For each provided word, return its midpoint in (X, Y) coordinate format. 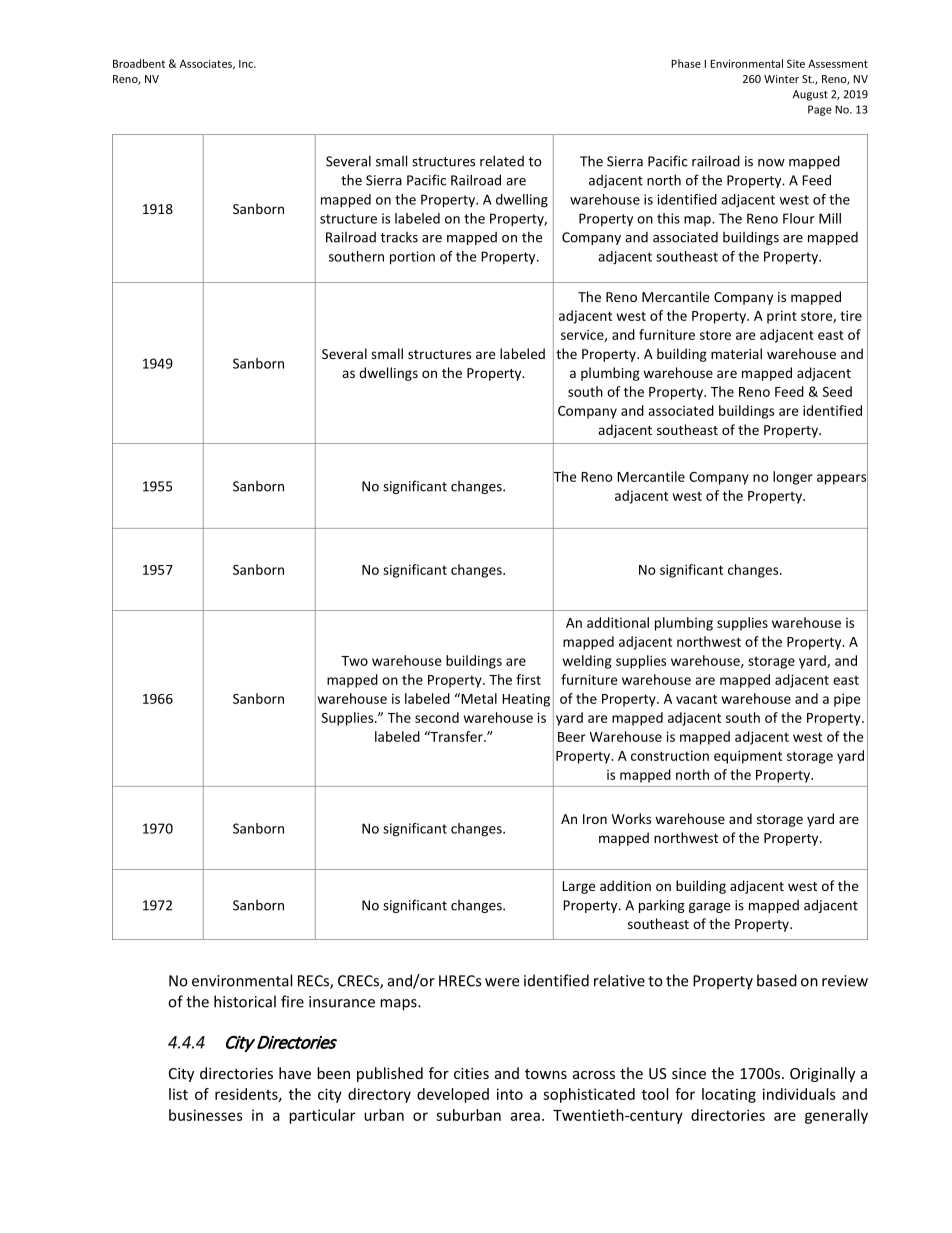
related (502, 161)
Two (354, 661)
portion (412, 258)
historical (245, 1001)
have (295, 1073)
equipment (748, 757)
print (782, 317)
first (528, 679)
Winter (781, 79)
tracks (399, 237)
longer (793, 478)
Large (578, 887)
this (668, 218)
